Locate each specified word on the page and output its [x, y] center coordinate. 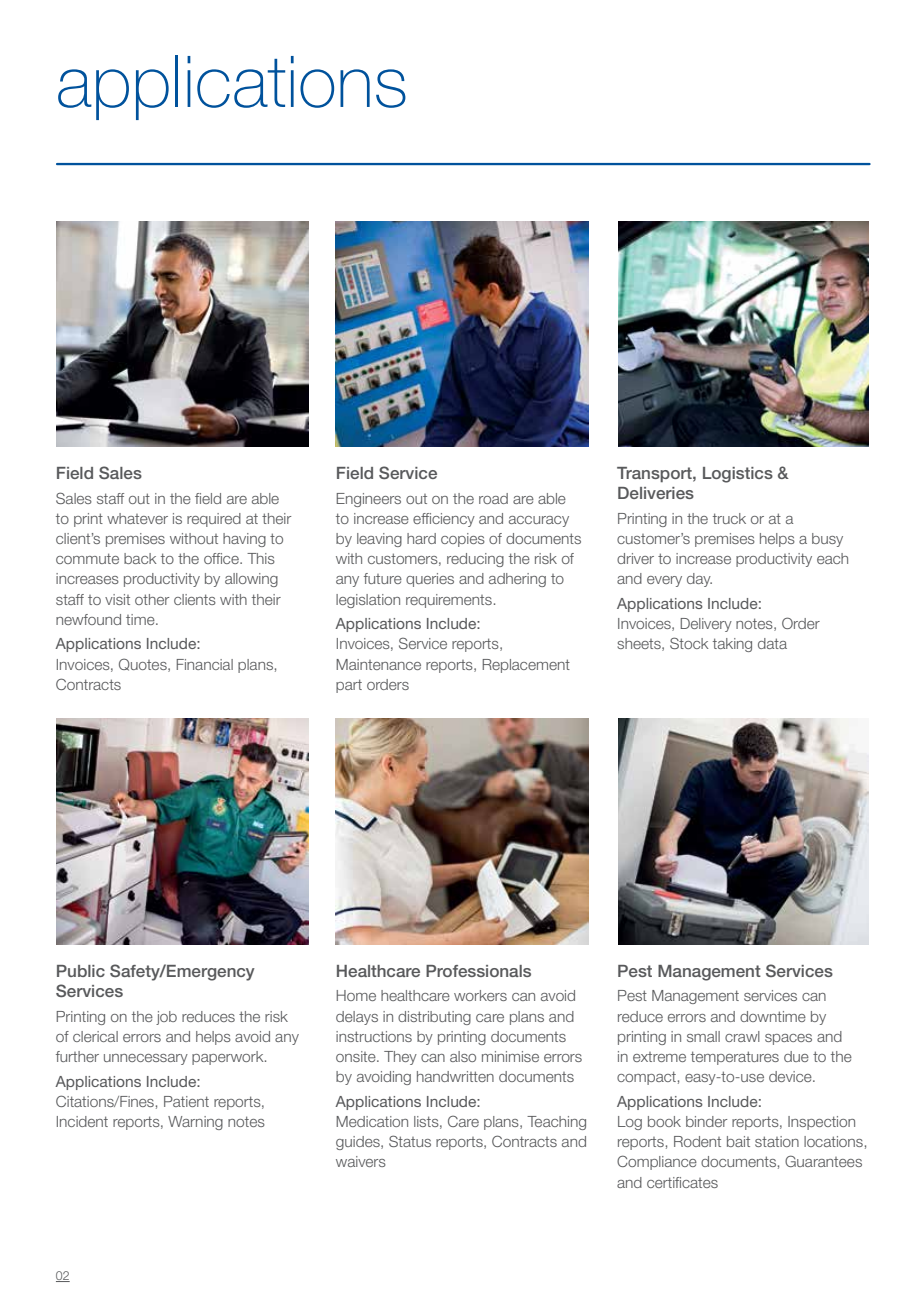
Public [81, 971]
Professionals [478, 971]
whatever [137, 518]
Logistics [738, 475]
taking [732, 645]
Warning [195, 1123]
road [493, 498]
